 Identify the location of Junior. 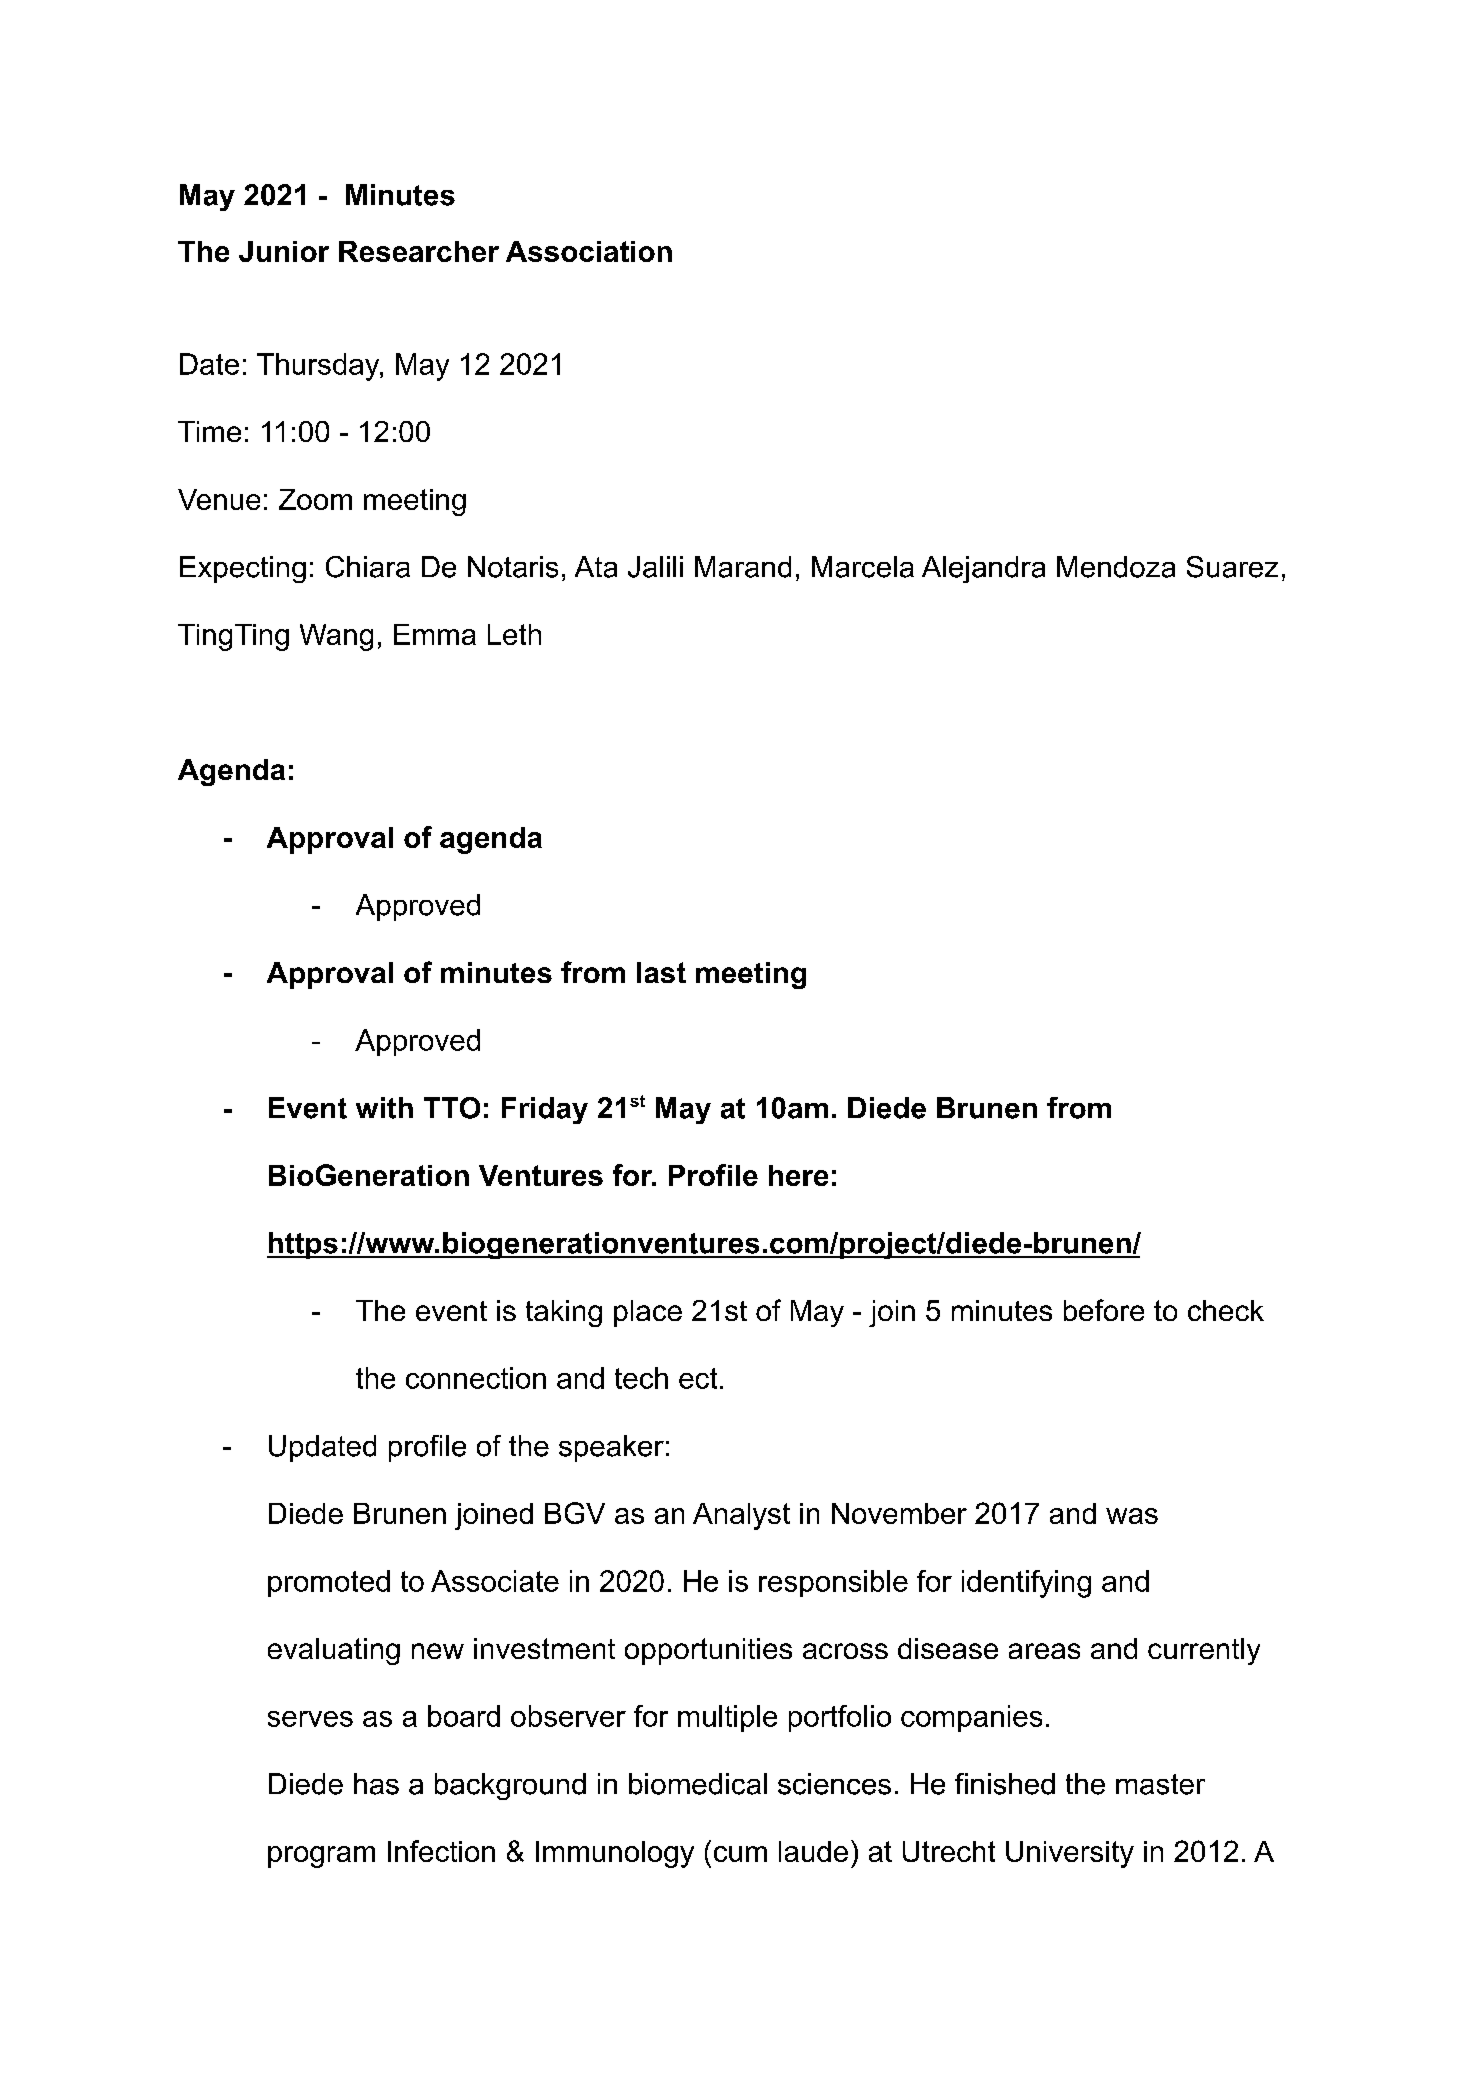
(284, 251).
